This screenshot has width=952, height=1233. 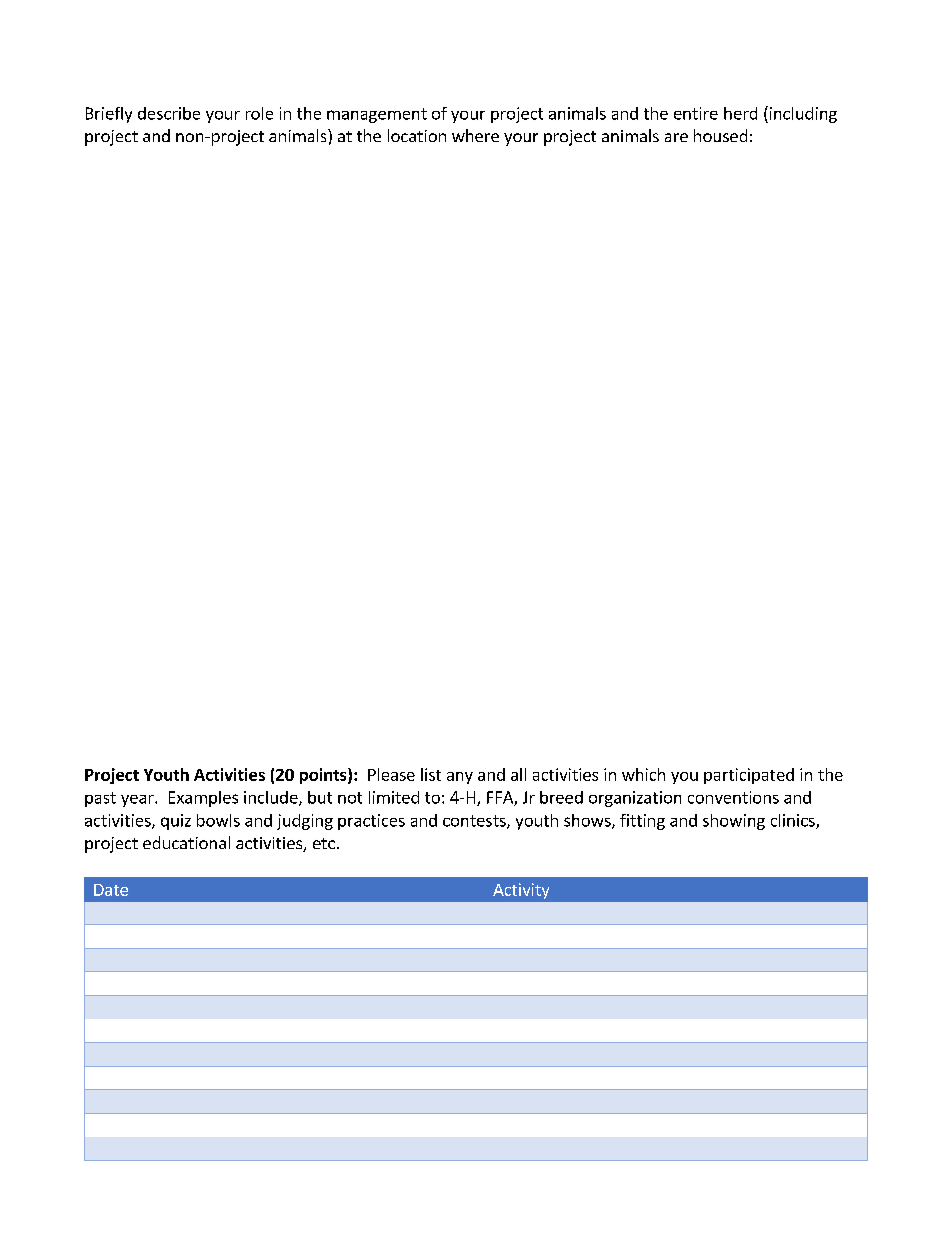 I want to click on location, so click(x=417, y=135).
